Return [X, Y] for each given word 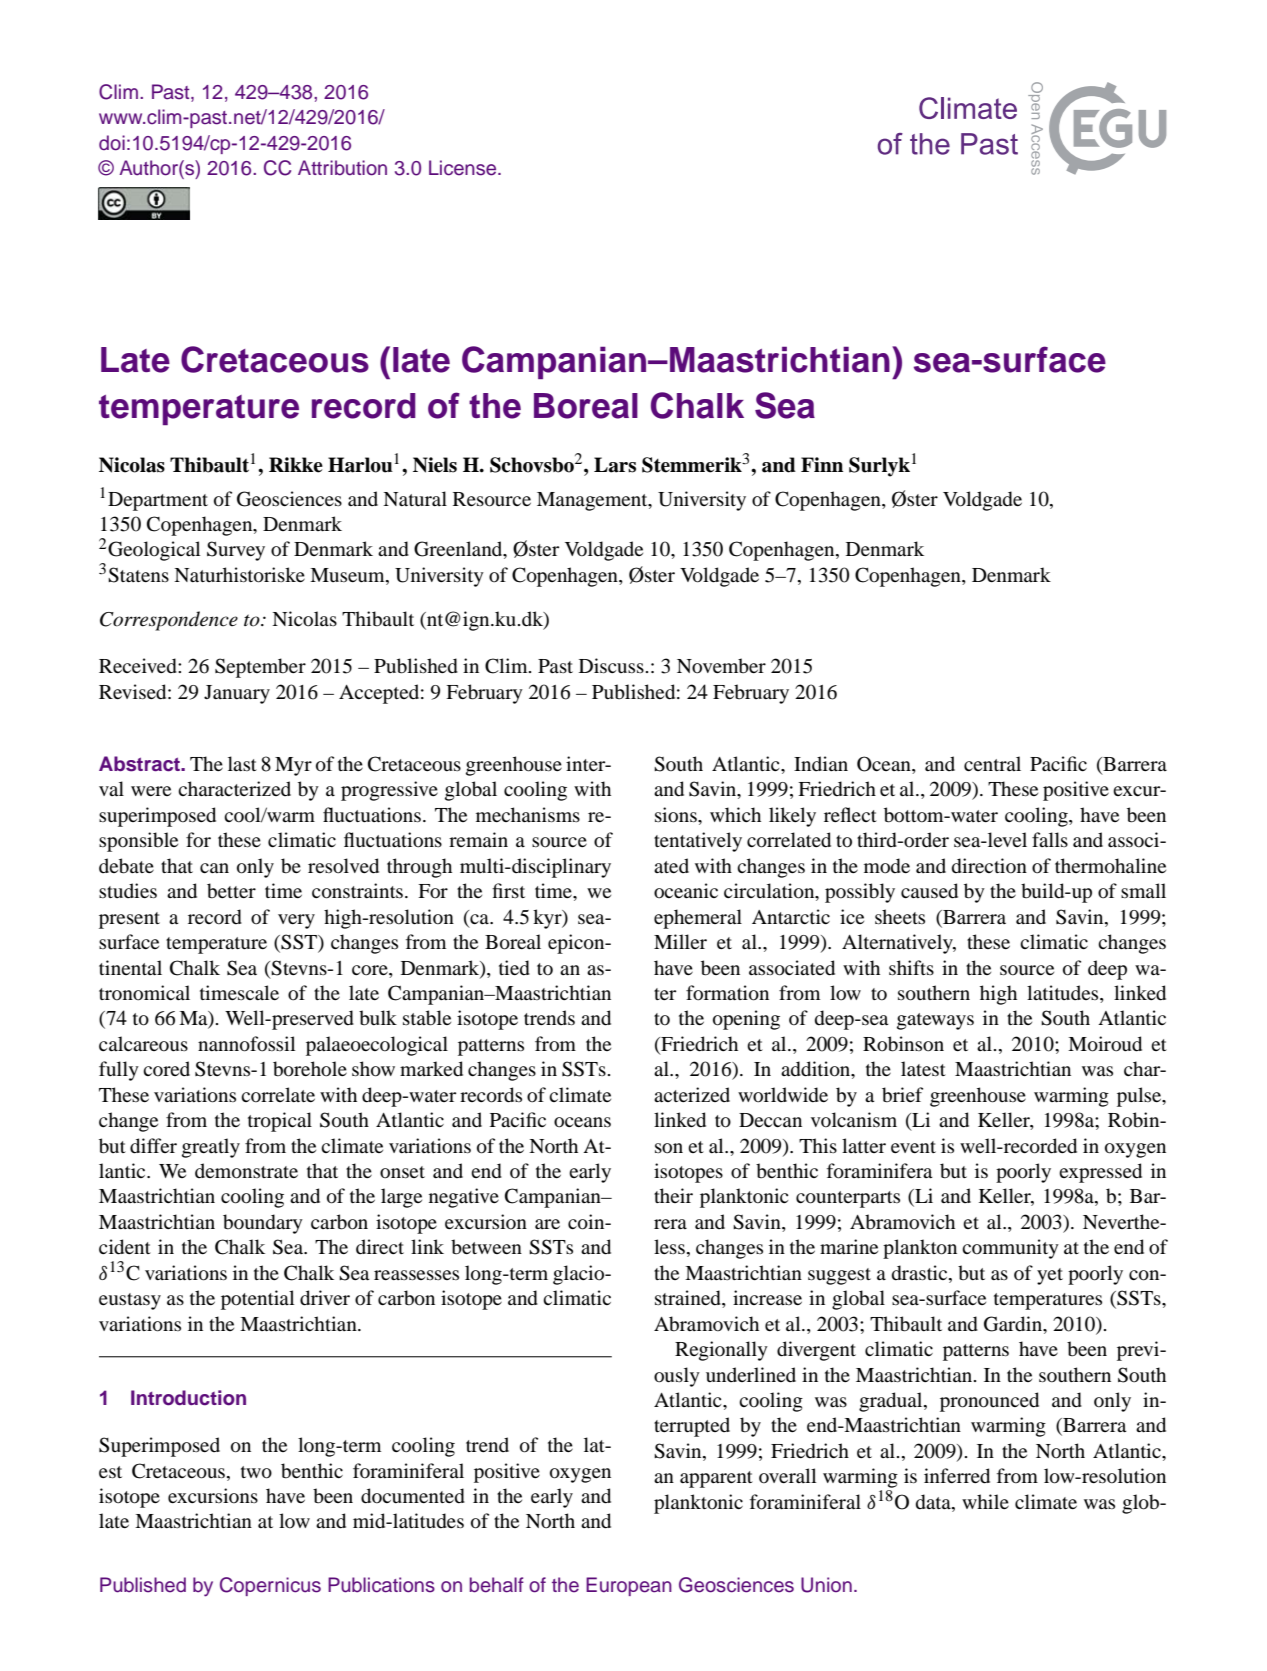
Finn [822, 464]
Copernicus [270, 1586]
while [985, 1501]
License [464, 168]
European [629, 1586]
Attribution [342, 168]
